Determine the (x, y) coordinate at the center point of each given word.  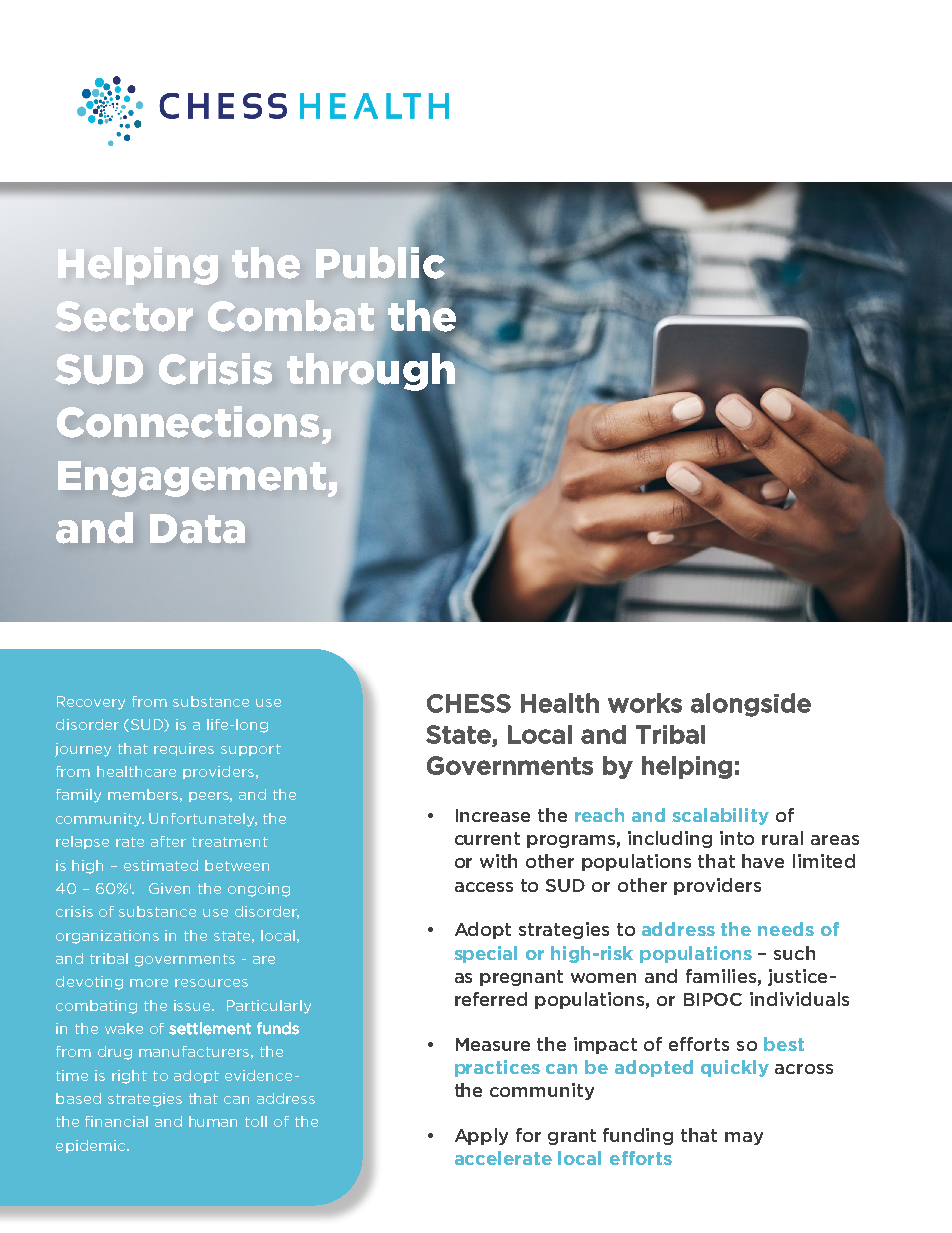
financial (116, 1121)
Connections (188, 422)
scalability (720, 816)
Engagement (193, 479)
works (645, 703)
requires (184, 749)
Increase (493, 815)
